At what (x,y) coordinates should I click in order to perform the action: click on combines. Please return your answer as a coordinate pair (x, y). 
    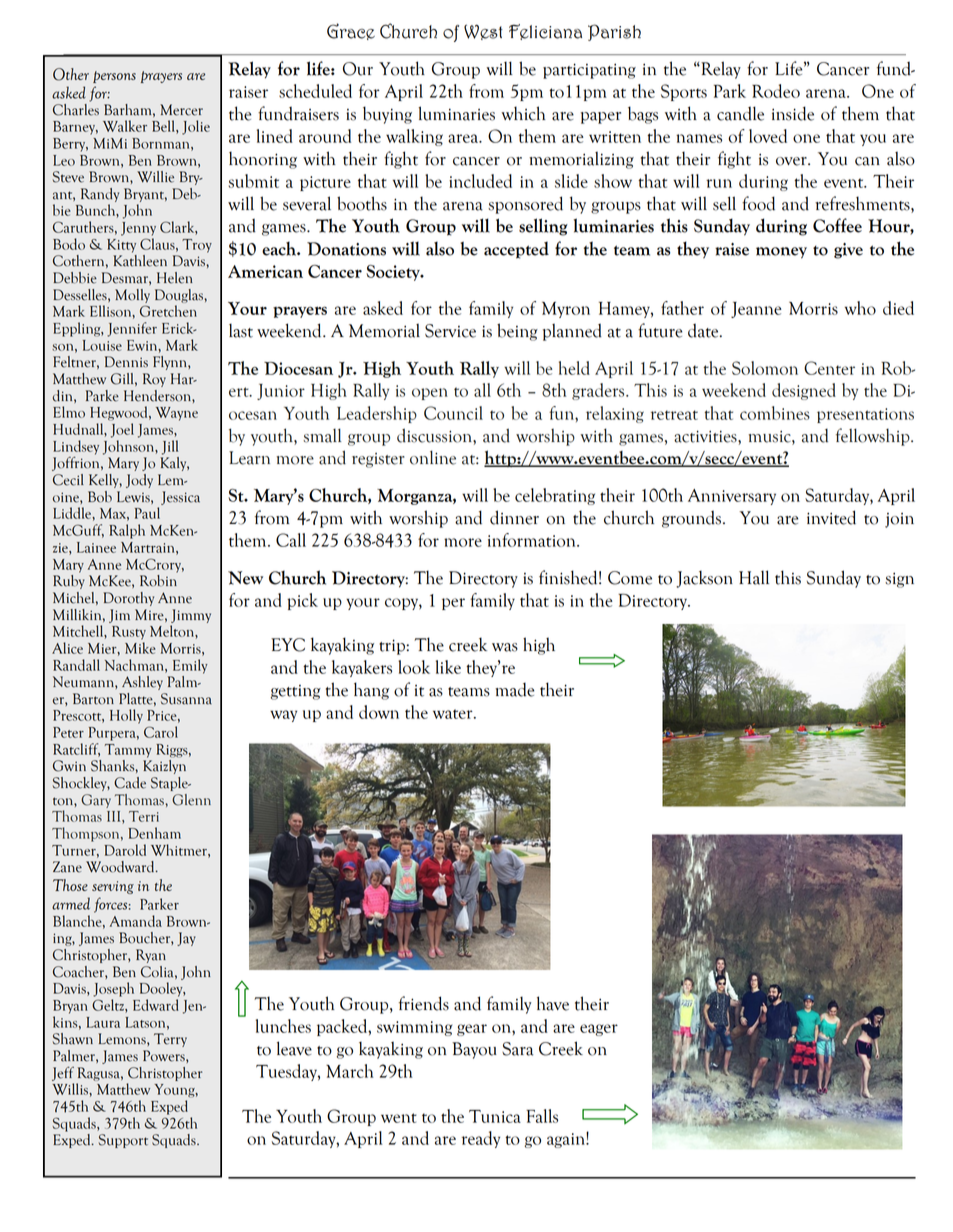
    Looking at the image, I should click on (775, 413).
